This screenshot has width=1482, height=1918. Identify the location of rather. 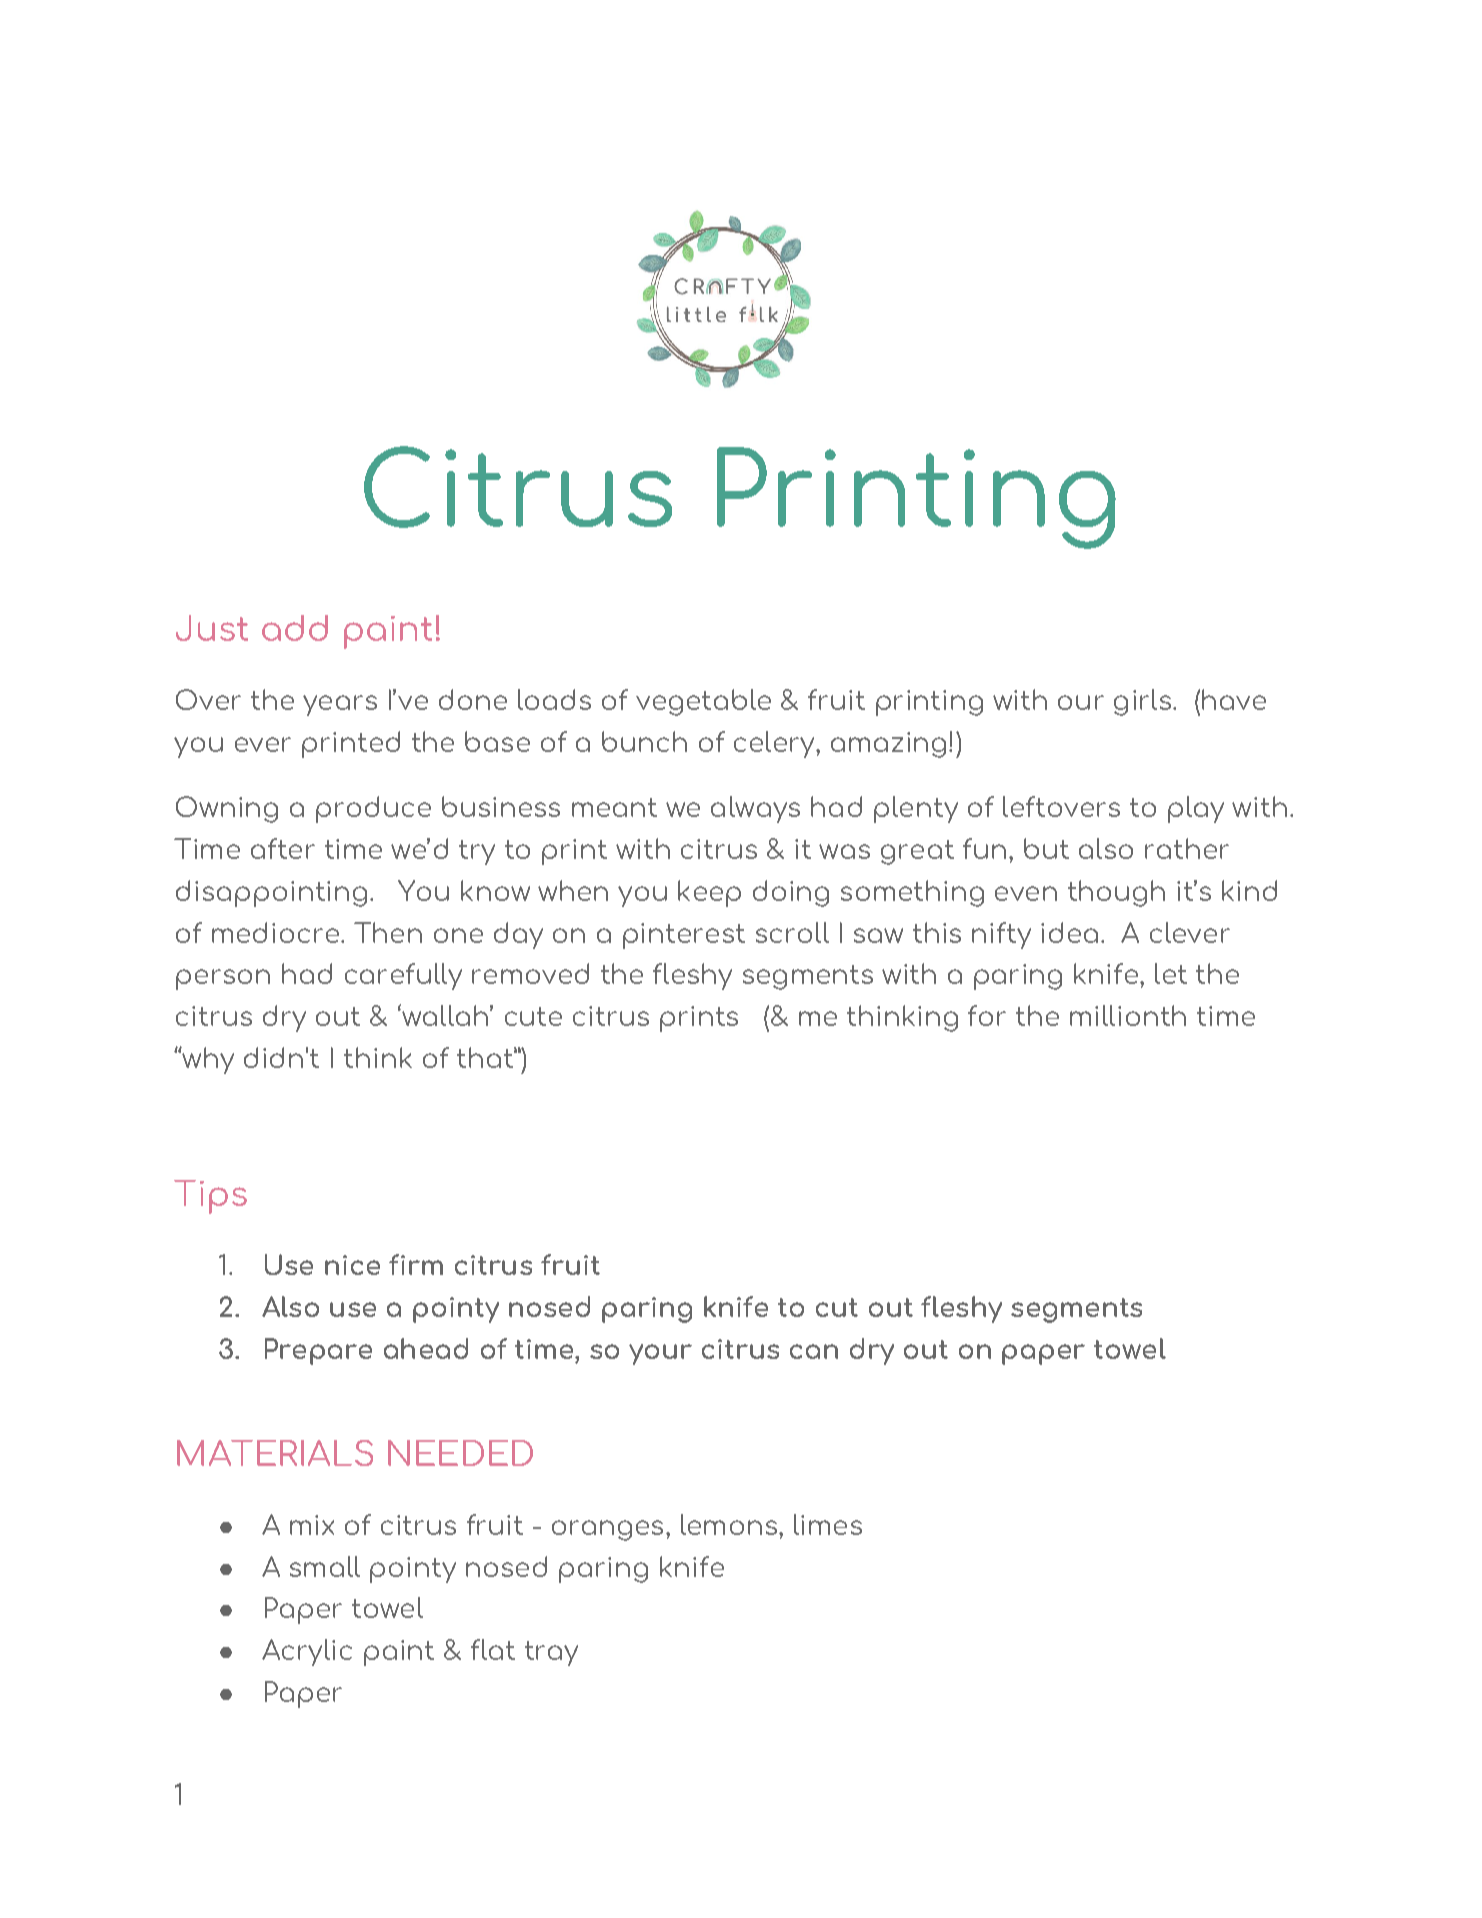
(1187, 848).
